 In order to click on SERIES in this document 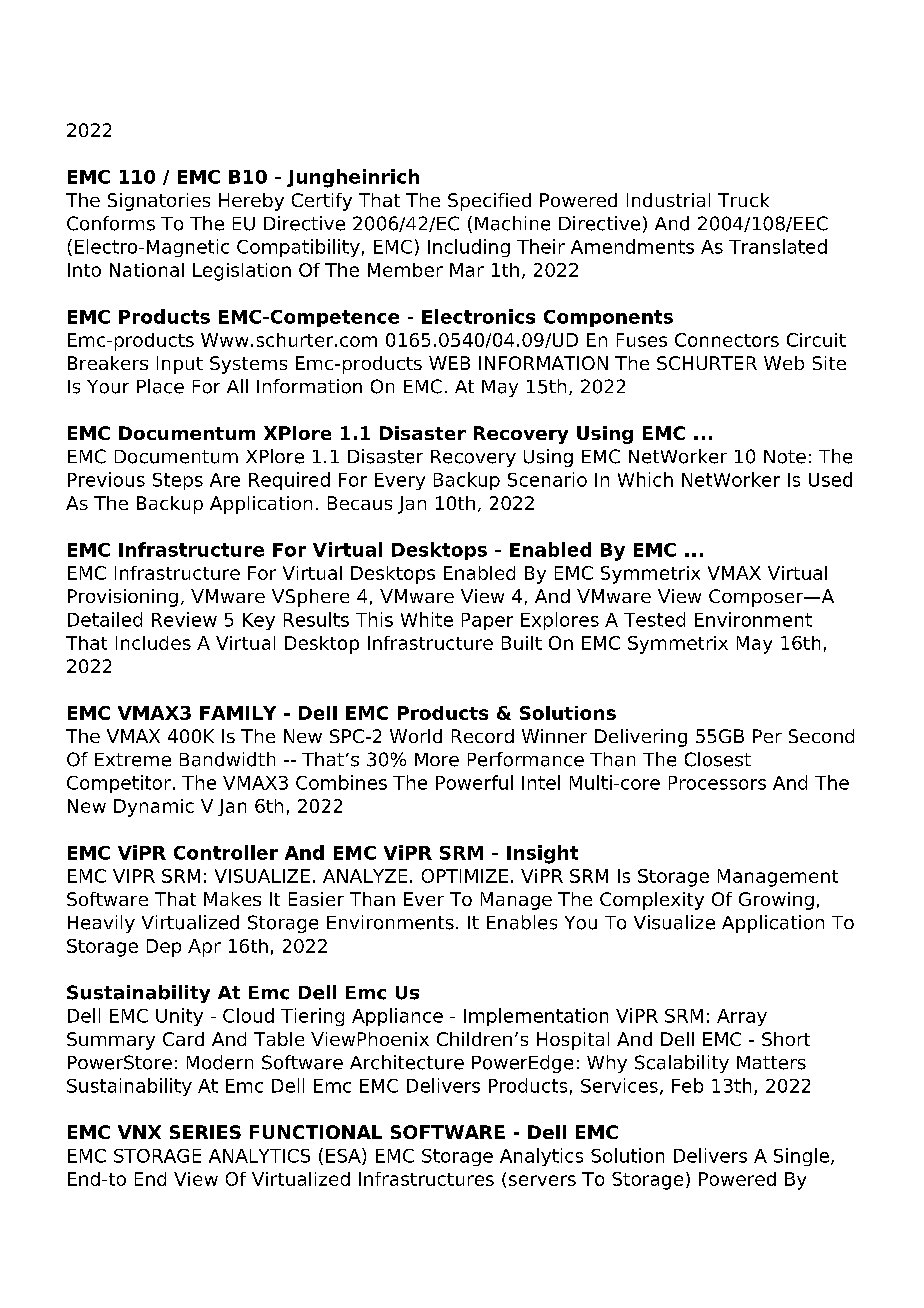, I will do `click(205, 1132)`.
